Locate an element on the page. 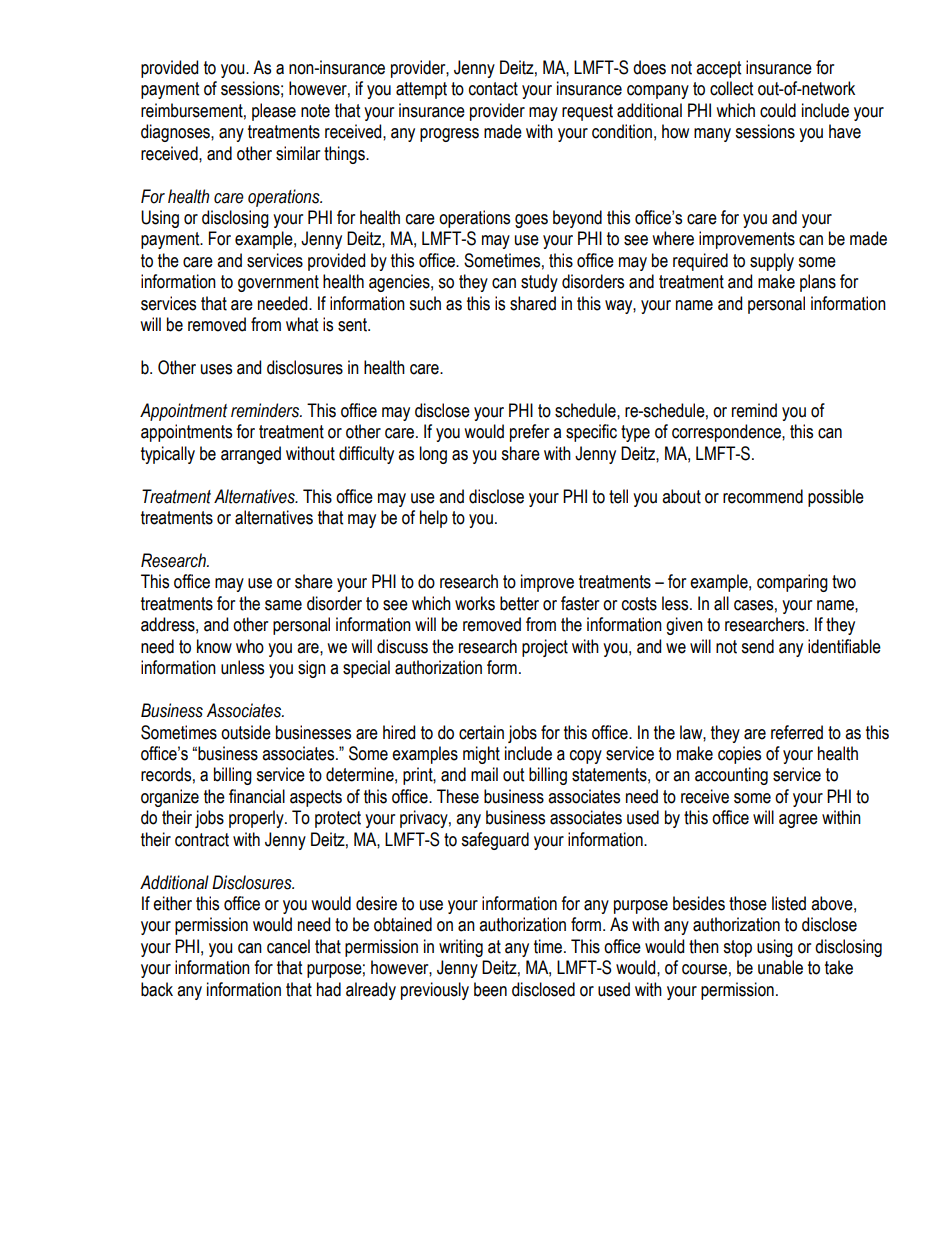 This document has height=1233, width=952. been is located at coordinates (490, 989).
